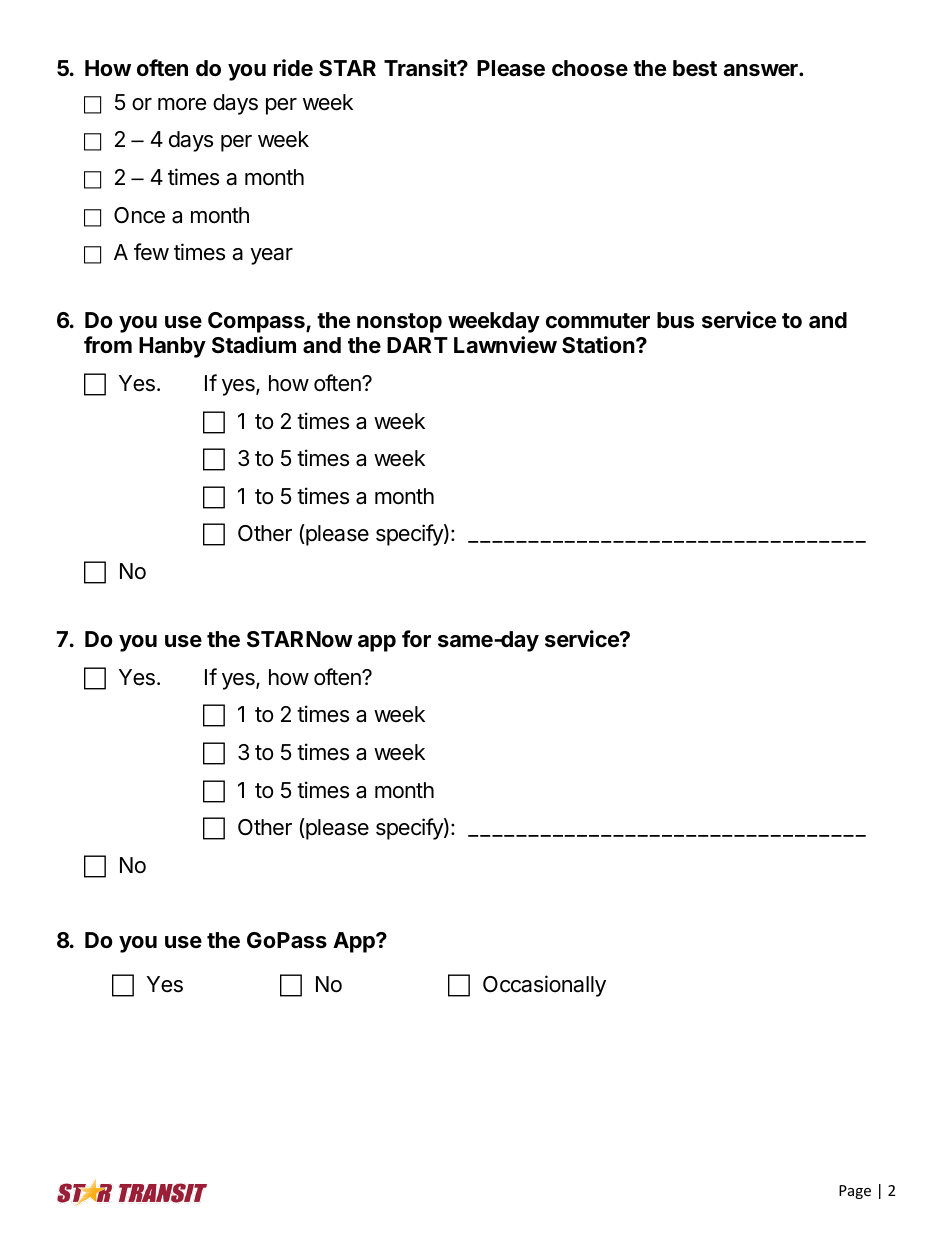  Describe the element at coordinates (271, 256) in the page. I see `year` at that location.
